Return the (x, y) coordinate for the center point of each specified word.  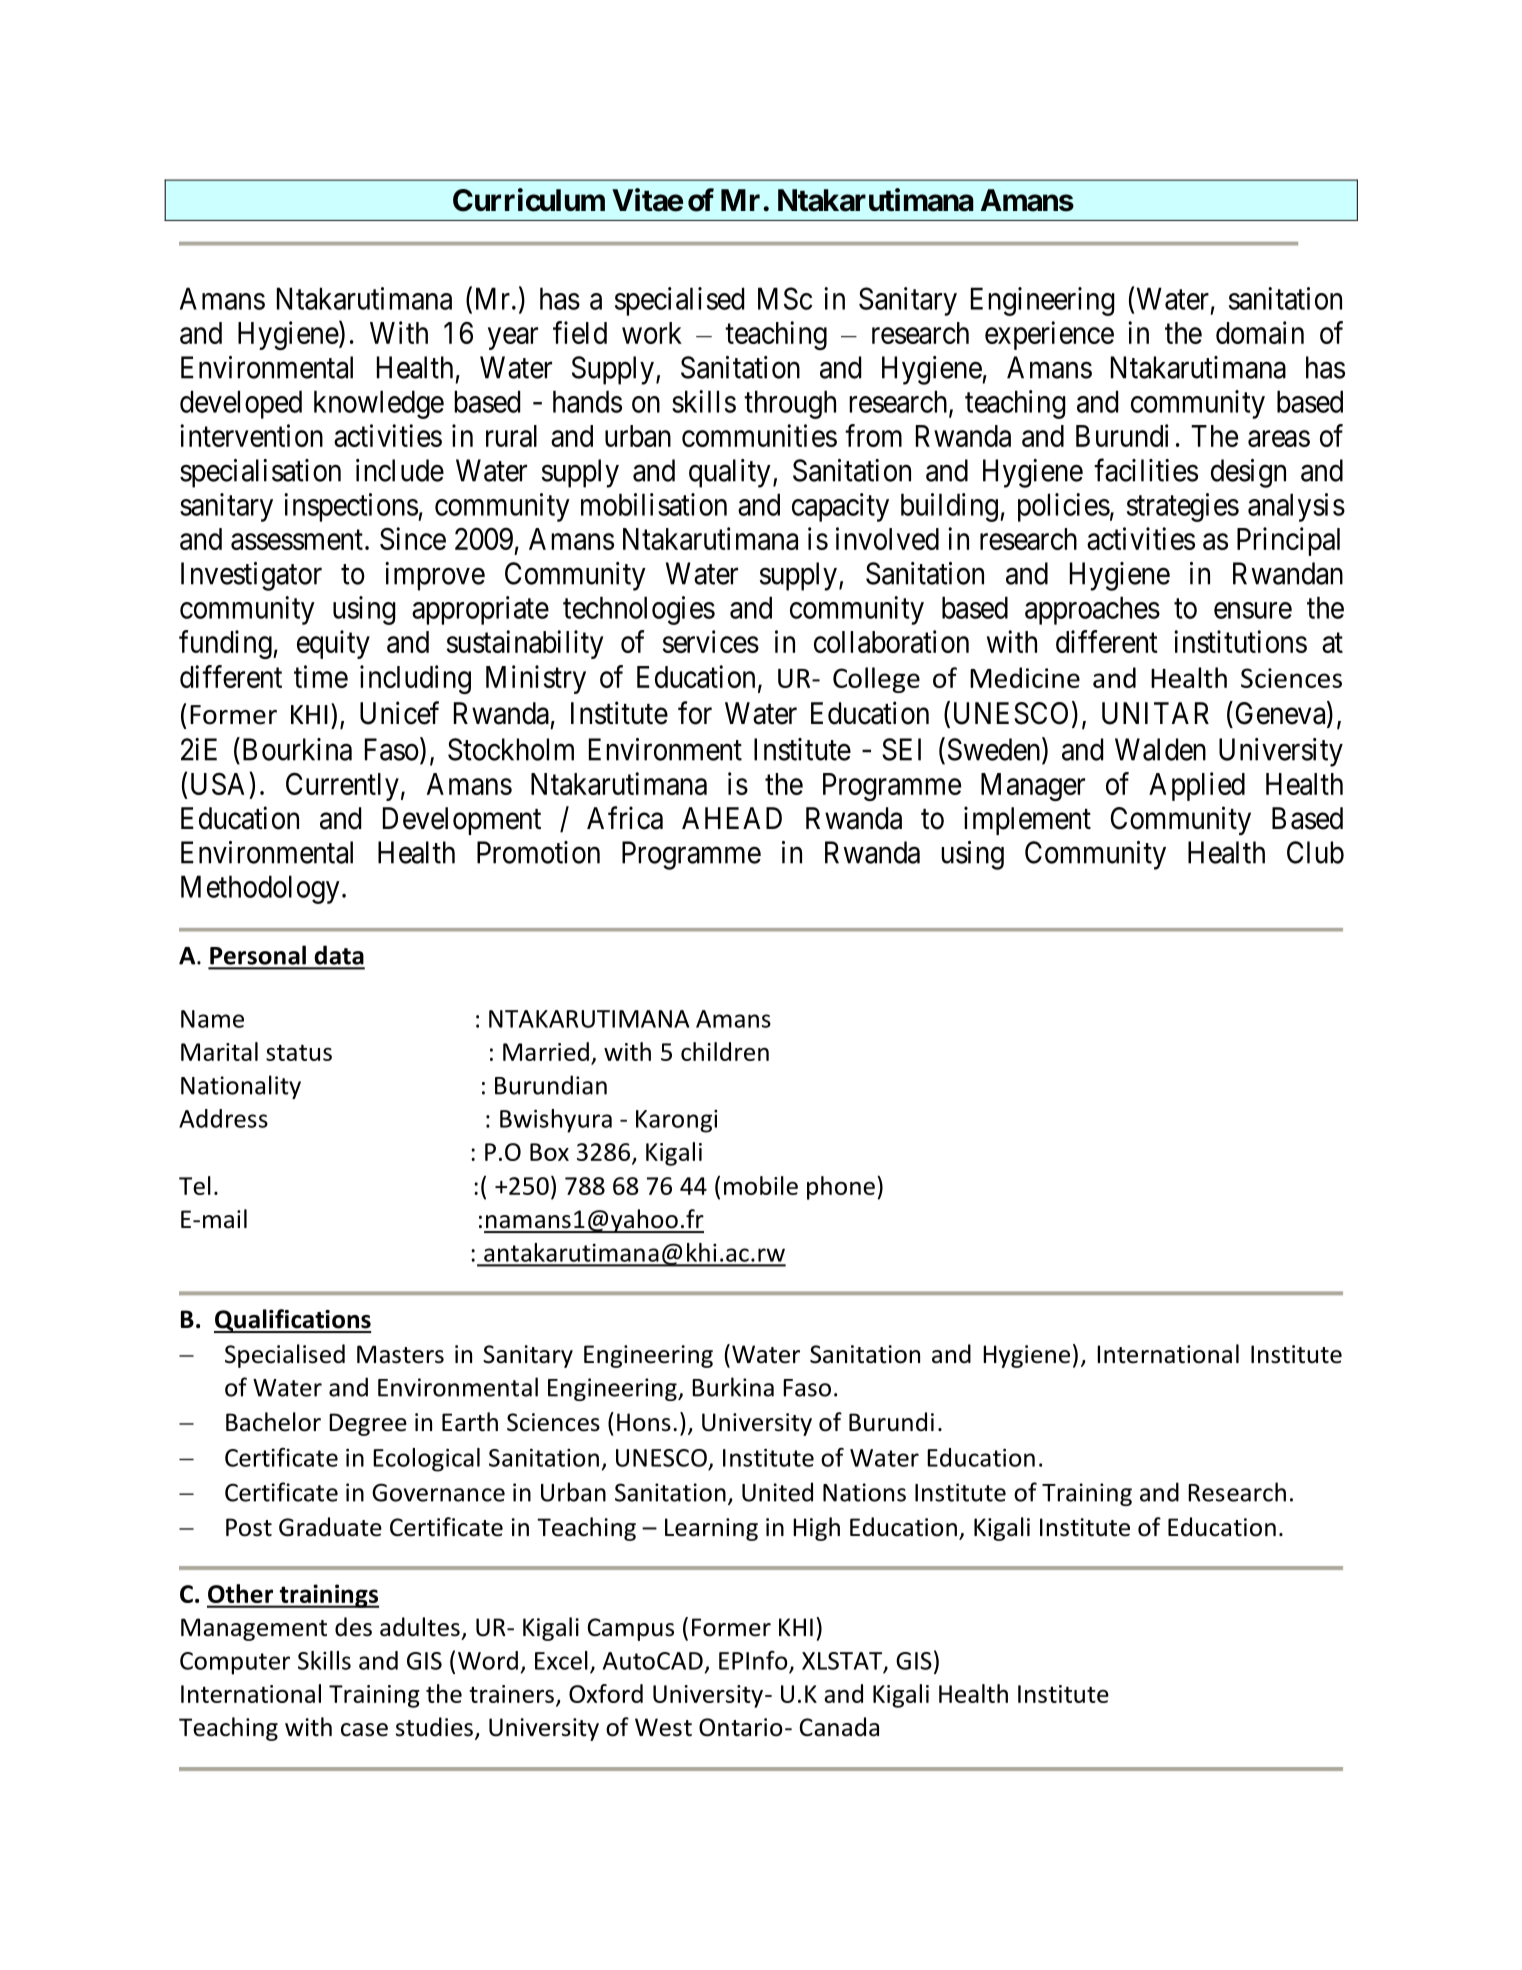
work (652, 333)
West (663, 1727)
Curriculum (529, 200)
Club (1315, 852)
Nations (864, 1492)
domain (1260, 332)
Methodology (260, 889)
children (725, 1051)
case (364, 1730)
